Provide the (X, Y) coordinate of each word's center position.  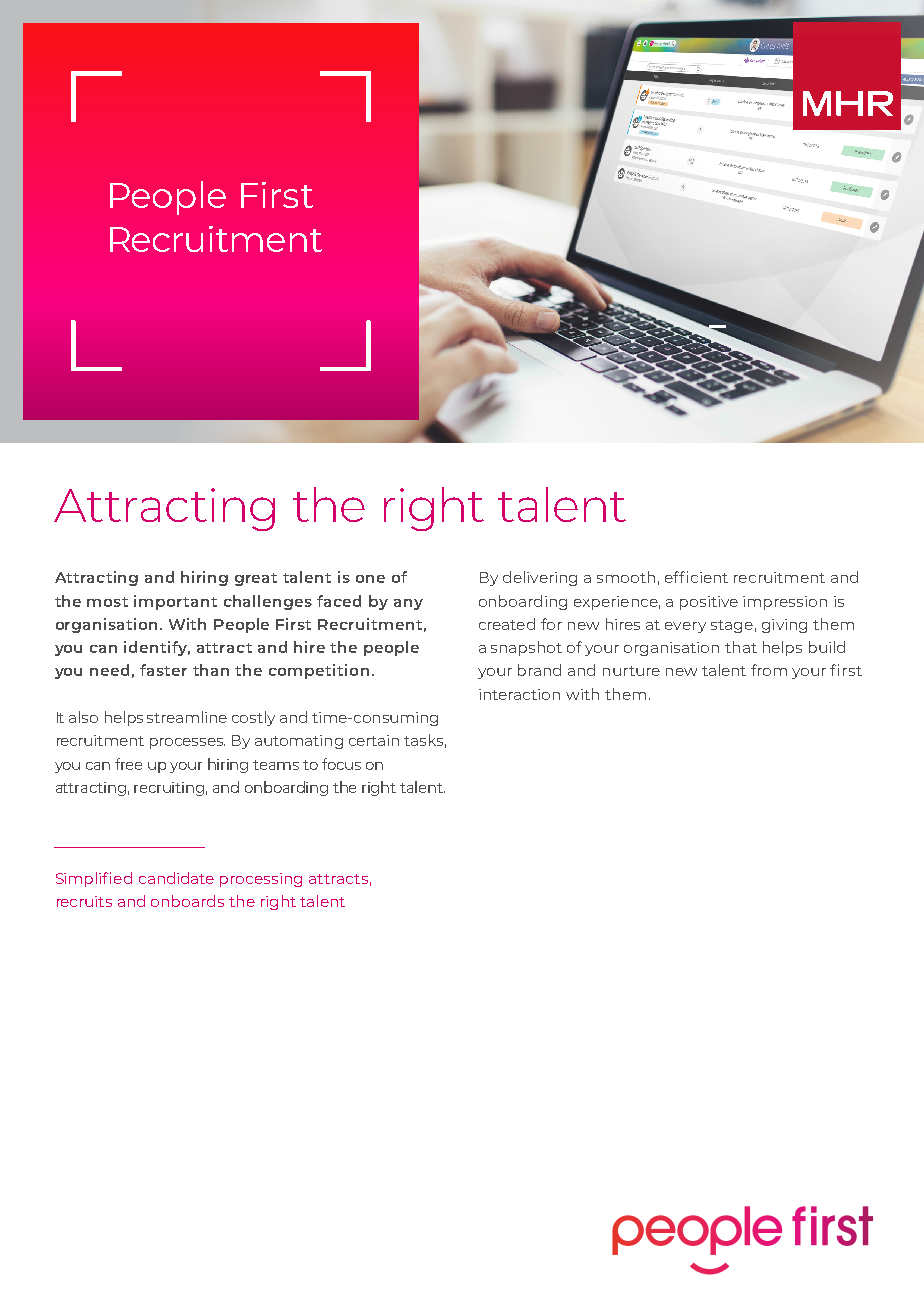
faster (163, 670)
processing (261, 880)
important (175, 602)
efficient (696, 577)
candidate (176, 878)
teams (276, 765)
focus (341, 764)
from (769, 670)
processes (187, 743)
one (370, 579)
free (128, 764)
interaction (519, 694)
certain (374, 740)
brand (539, 670)
